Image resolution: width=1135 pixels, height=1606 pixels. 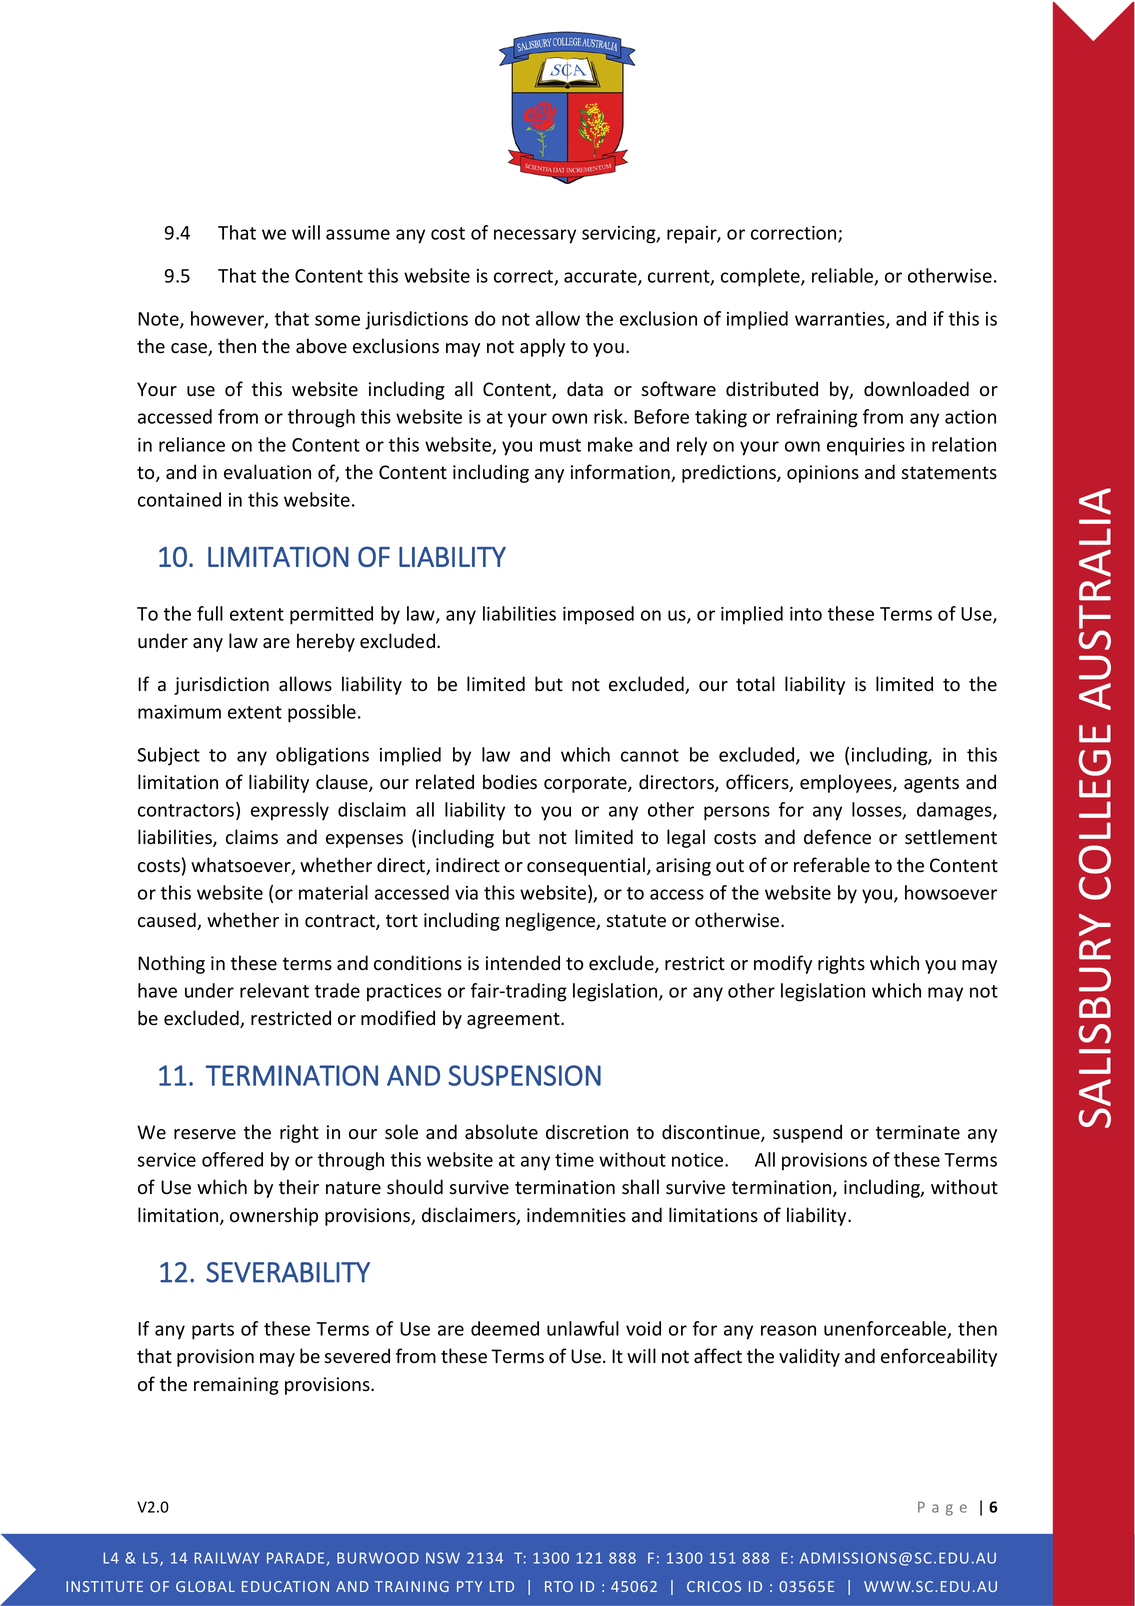 I want to click on caused, so click(x=168, y=921).
